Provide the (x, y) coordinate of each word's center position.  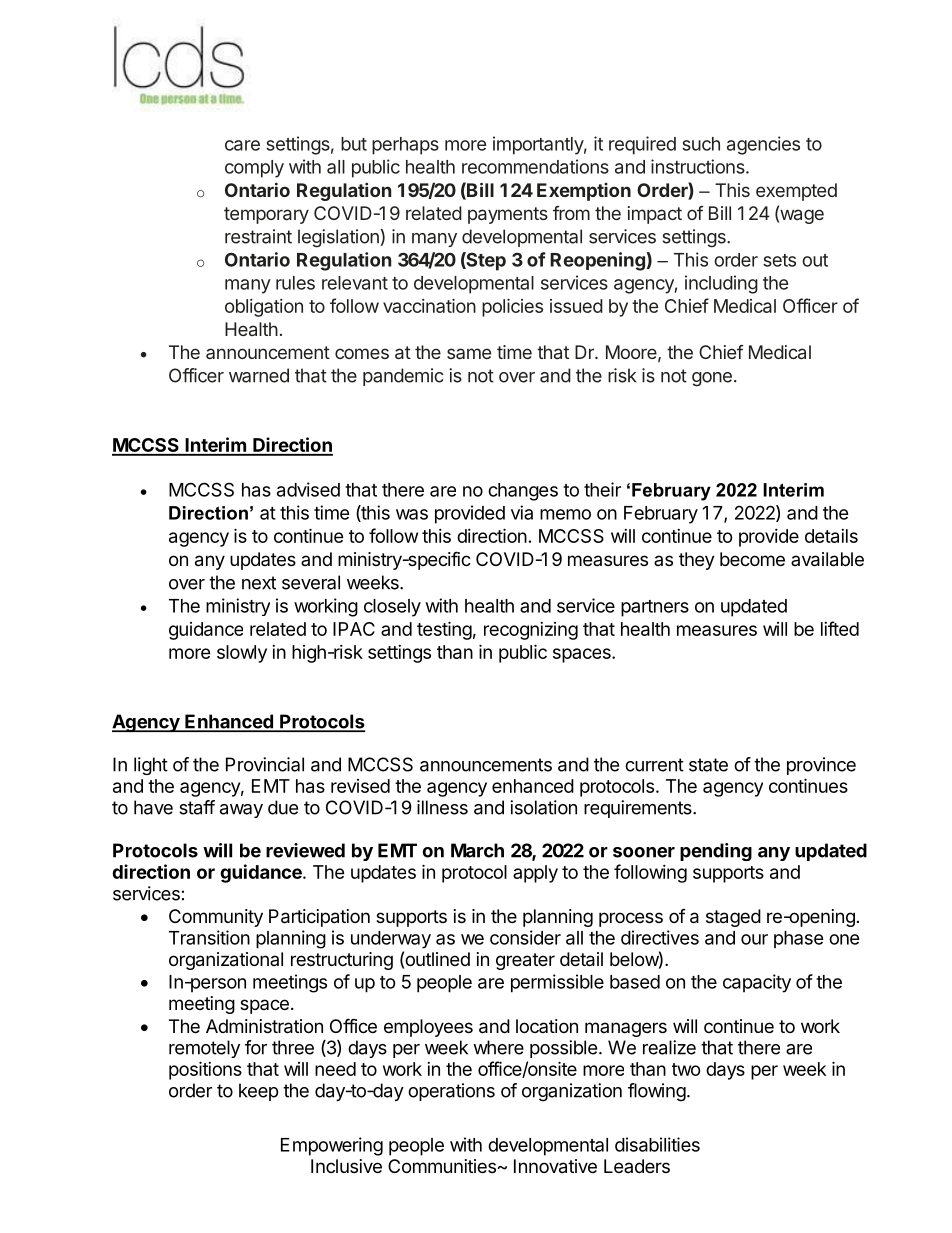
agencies (763, 145)
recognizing (531, 631)
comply (254, 169)
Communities (442, 1166)
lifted (840, 628)
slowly (242, 654)
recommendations (535, 166)
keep (258, 1092)
